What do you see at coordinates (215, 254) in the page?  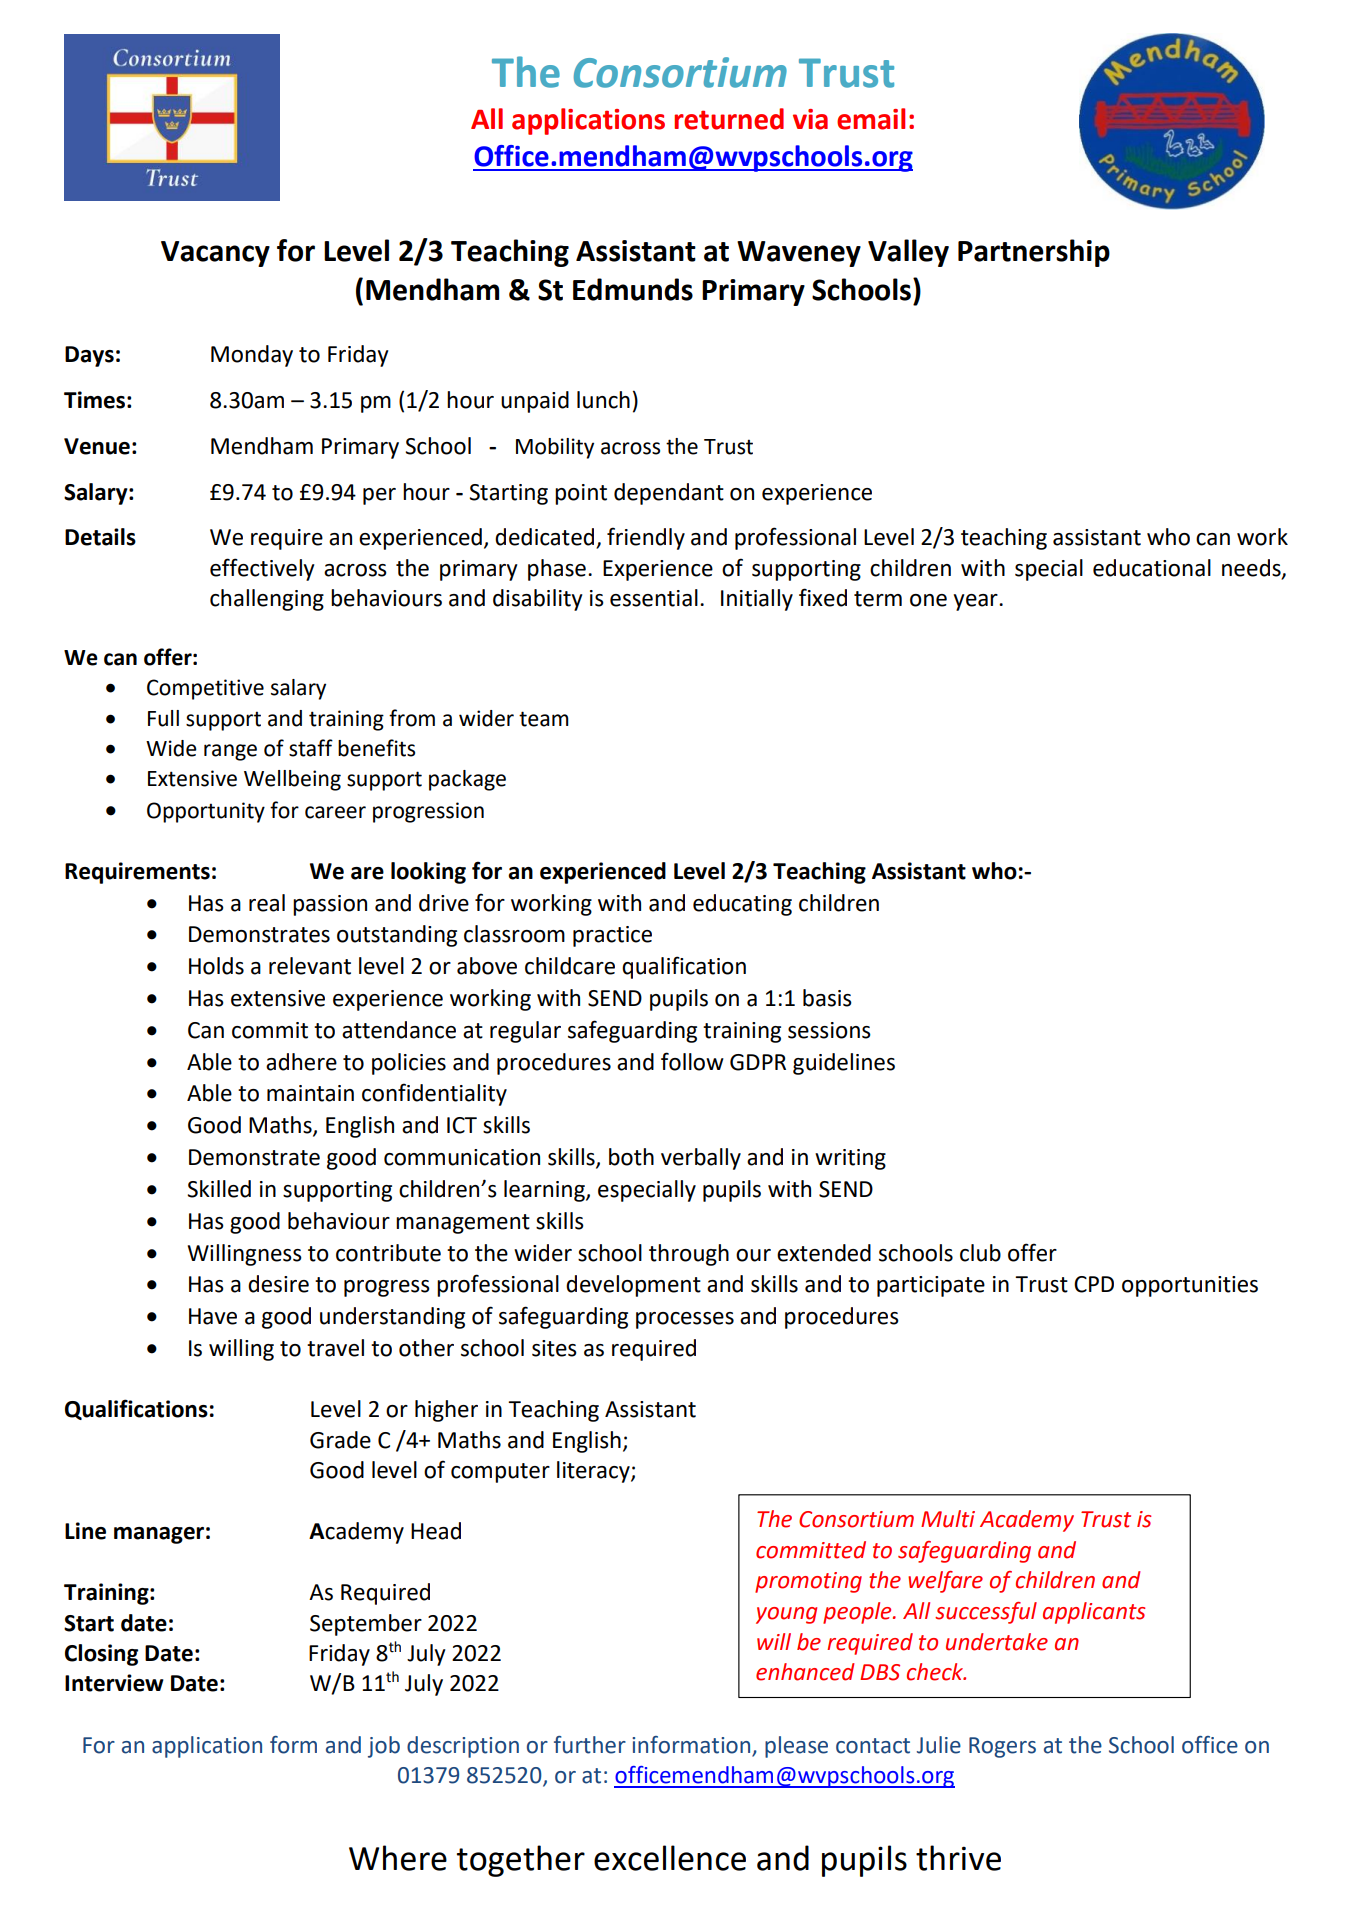 I see `Vacancy` at bounding box center [215, 254].
